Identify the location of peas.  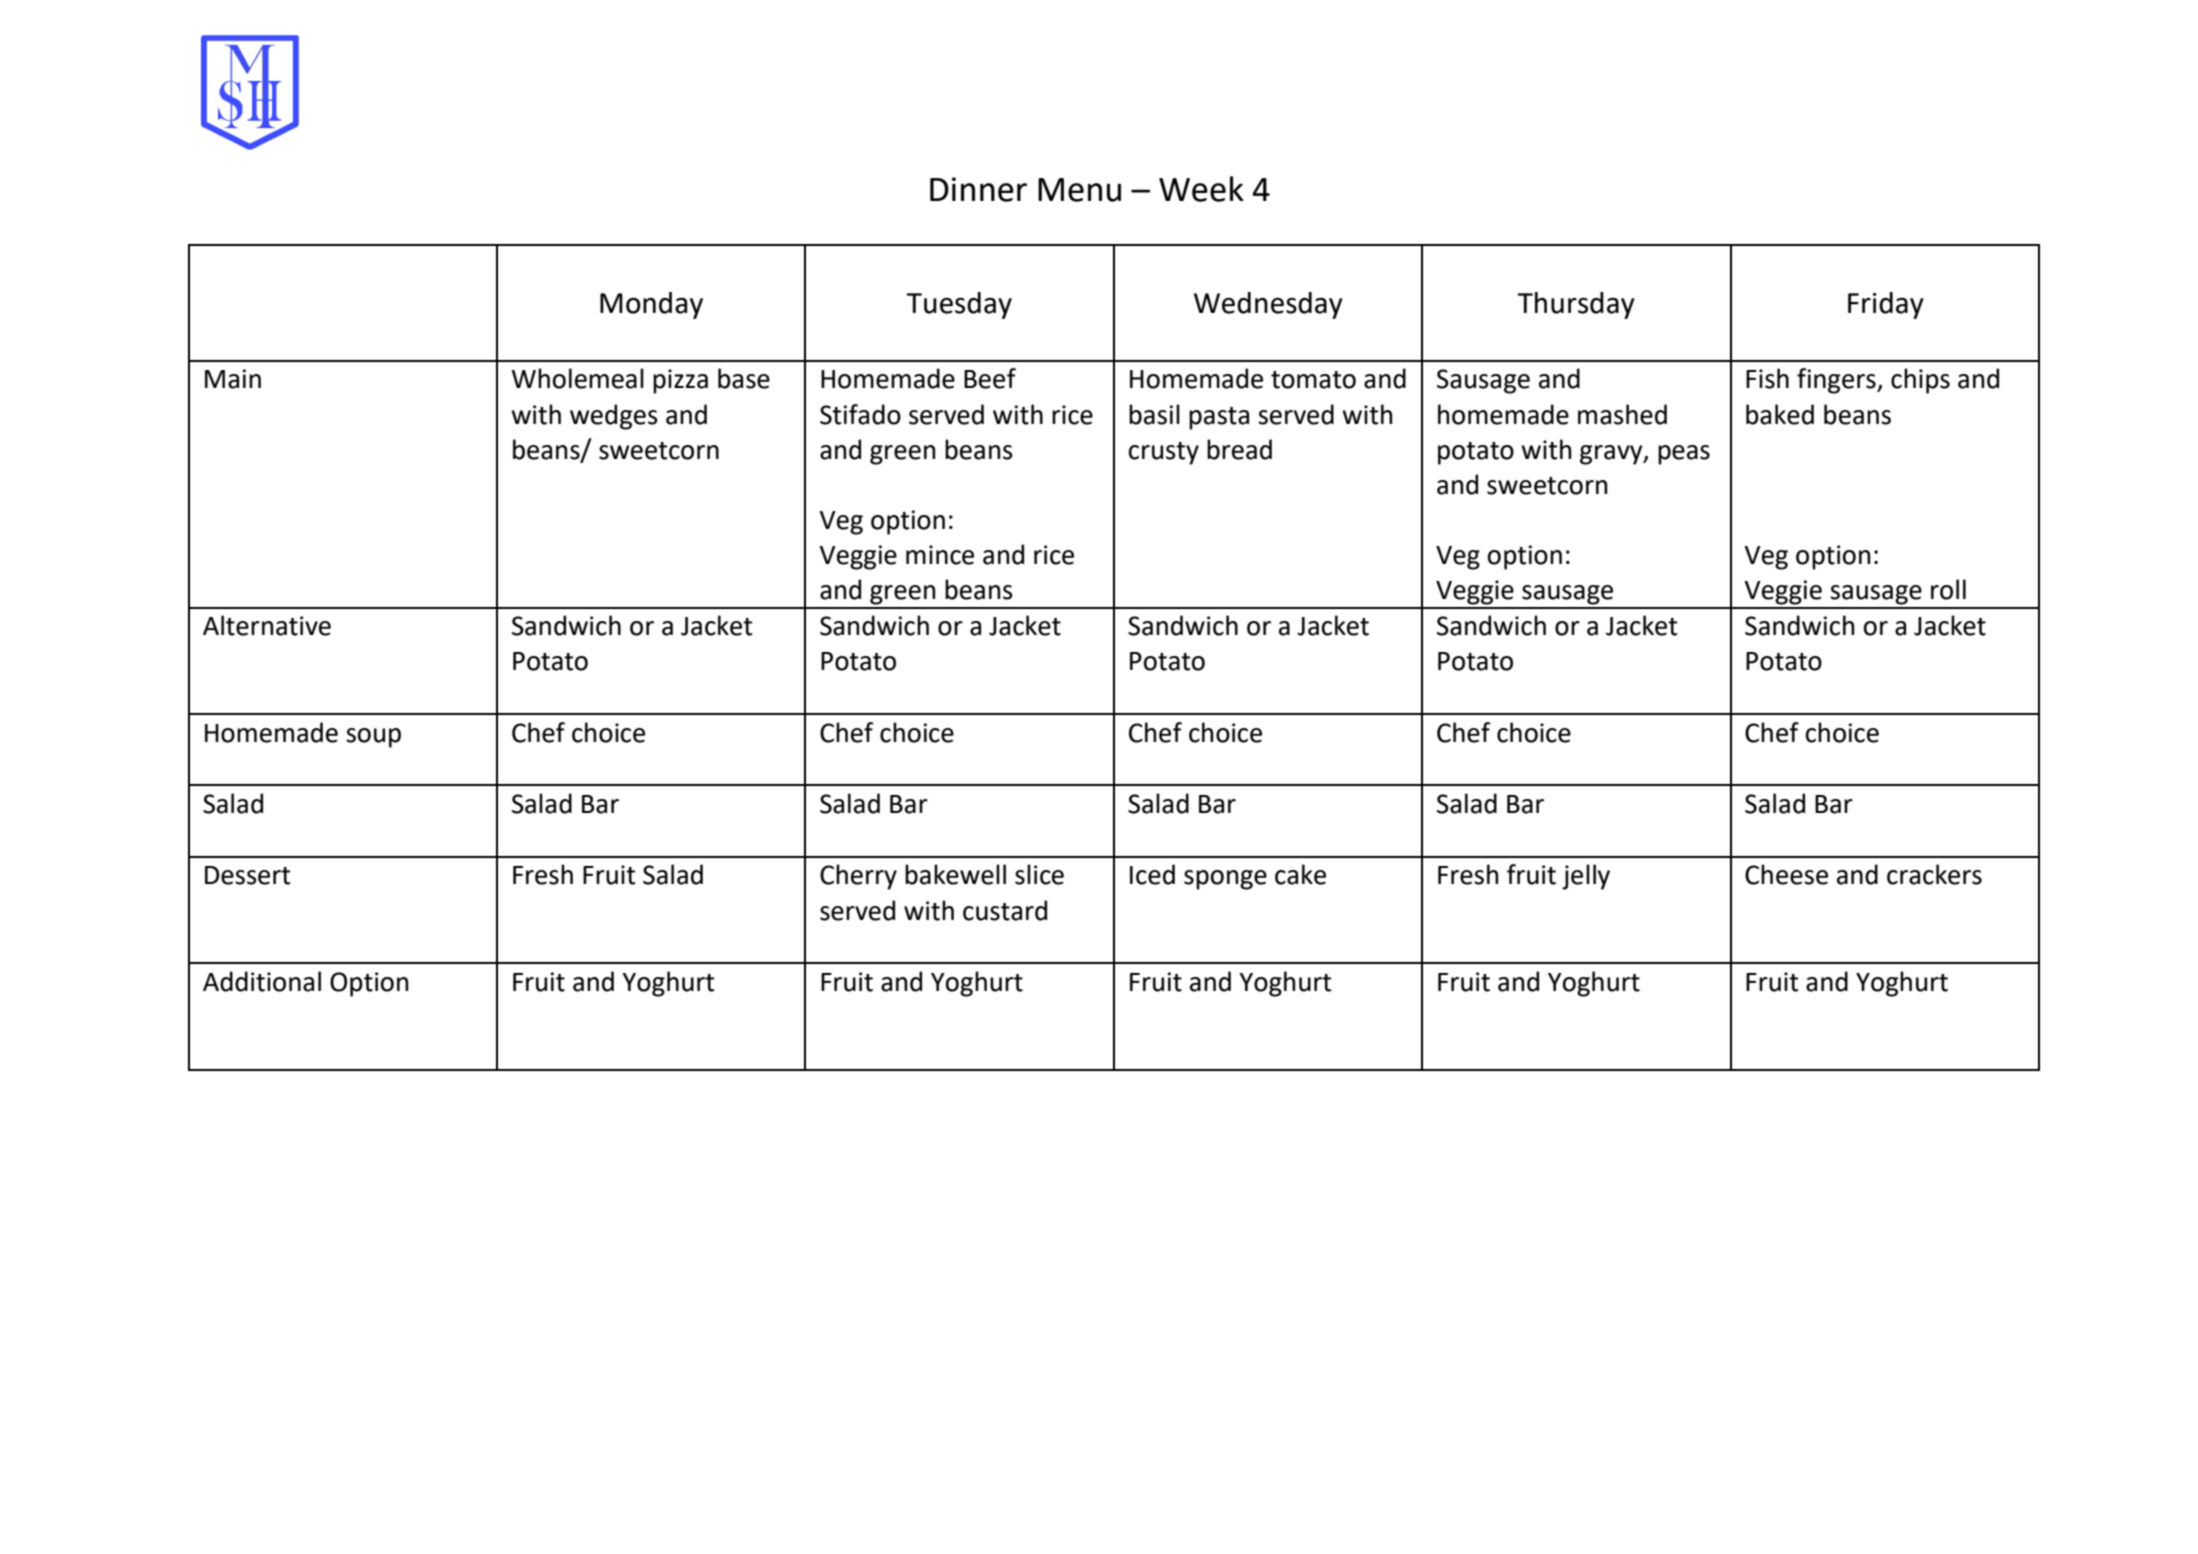
(1684, 455).
